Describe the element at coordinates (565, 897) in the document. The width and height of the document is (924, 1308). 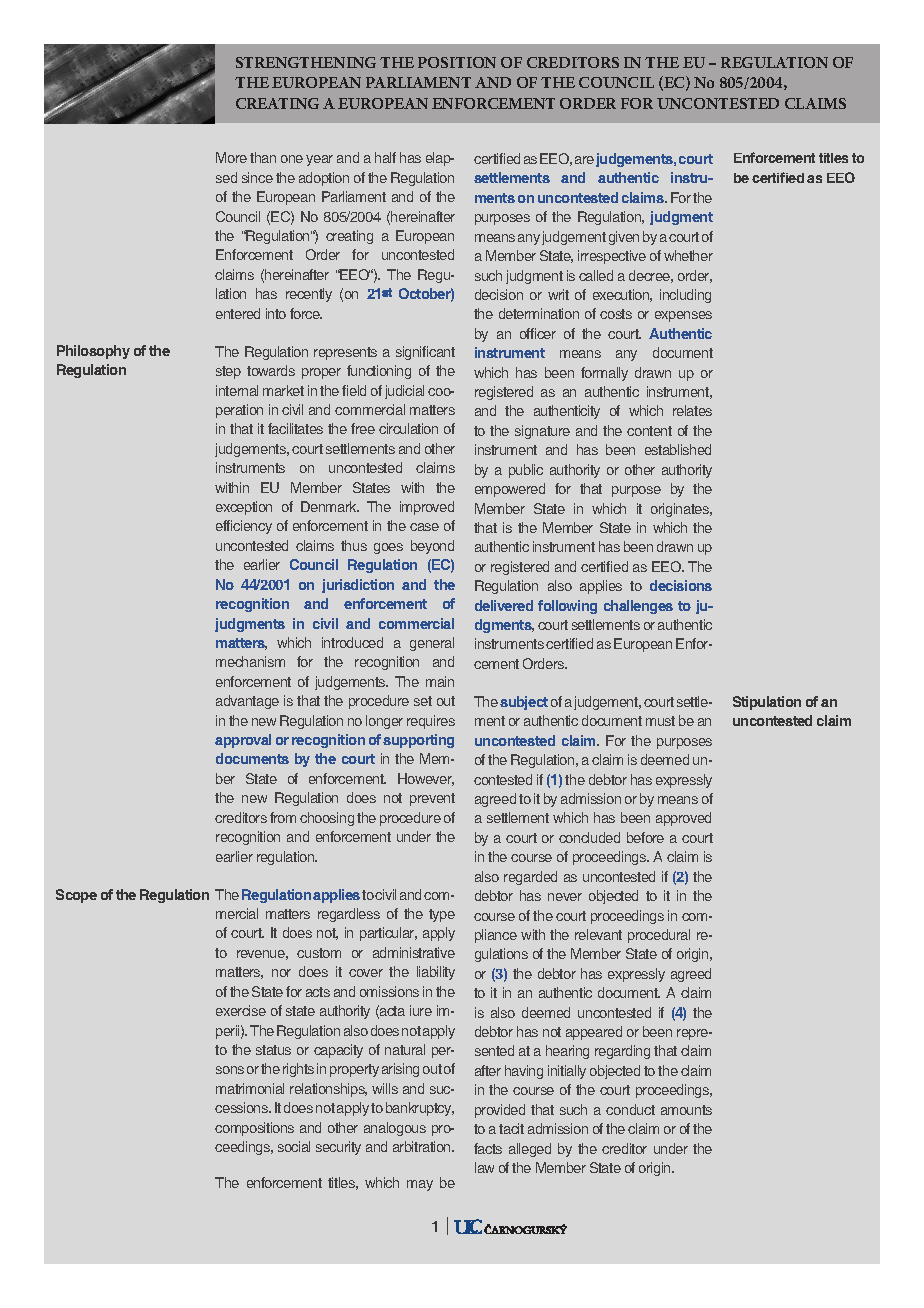
I see `never` at that location.
